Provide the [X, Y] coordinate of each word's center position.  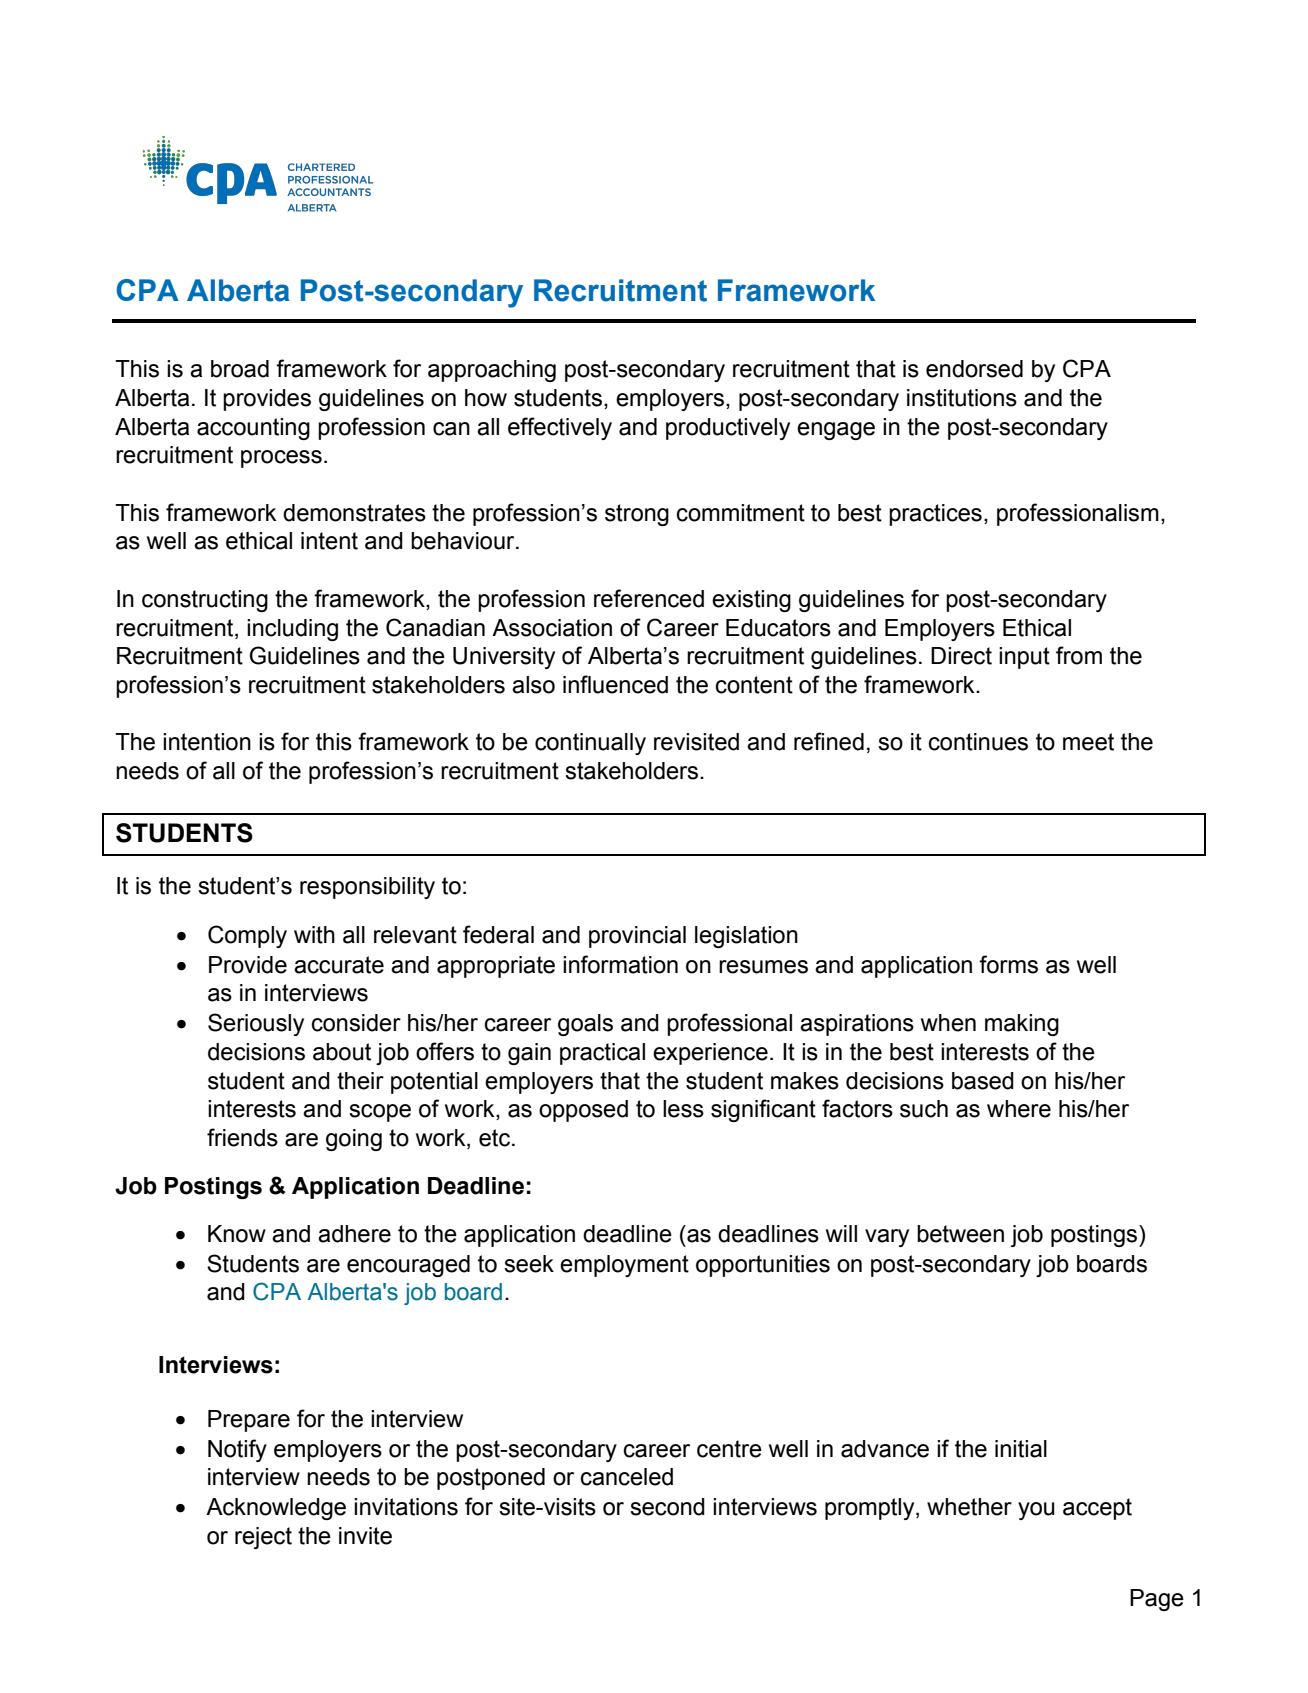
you [1036, 1511]
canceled [627, 1477]
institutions [962, 398]
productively [728, 429]
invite [365, 1536]
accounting [253, 429]
